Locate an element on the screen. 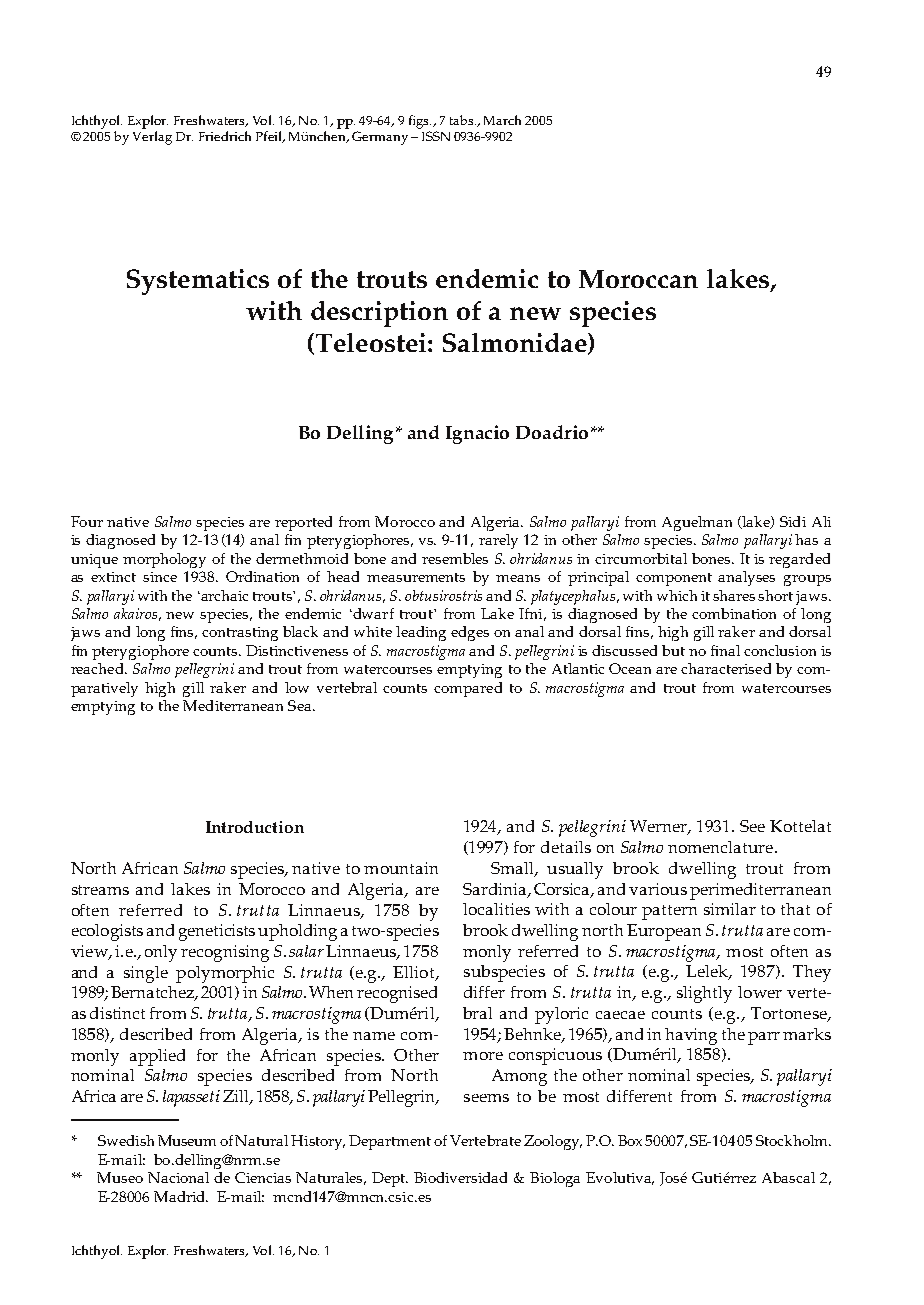 This screenshot has height=1305, width=924. Moroccan is located at coordinates (638, 279).
